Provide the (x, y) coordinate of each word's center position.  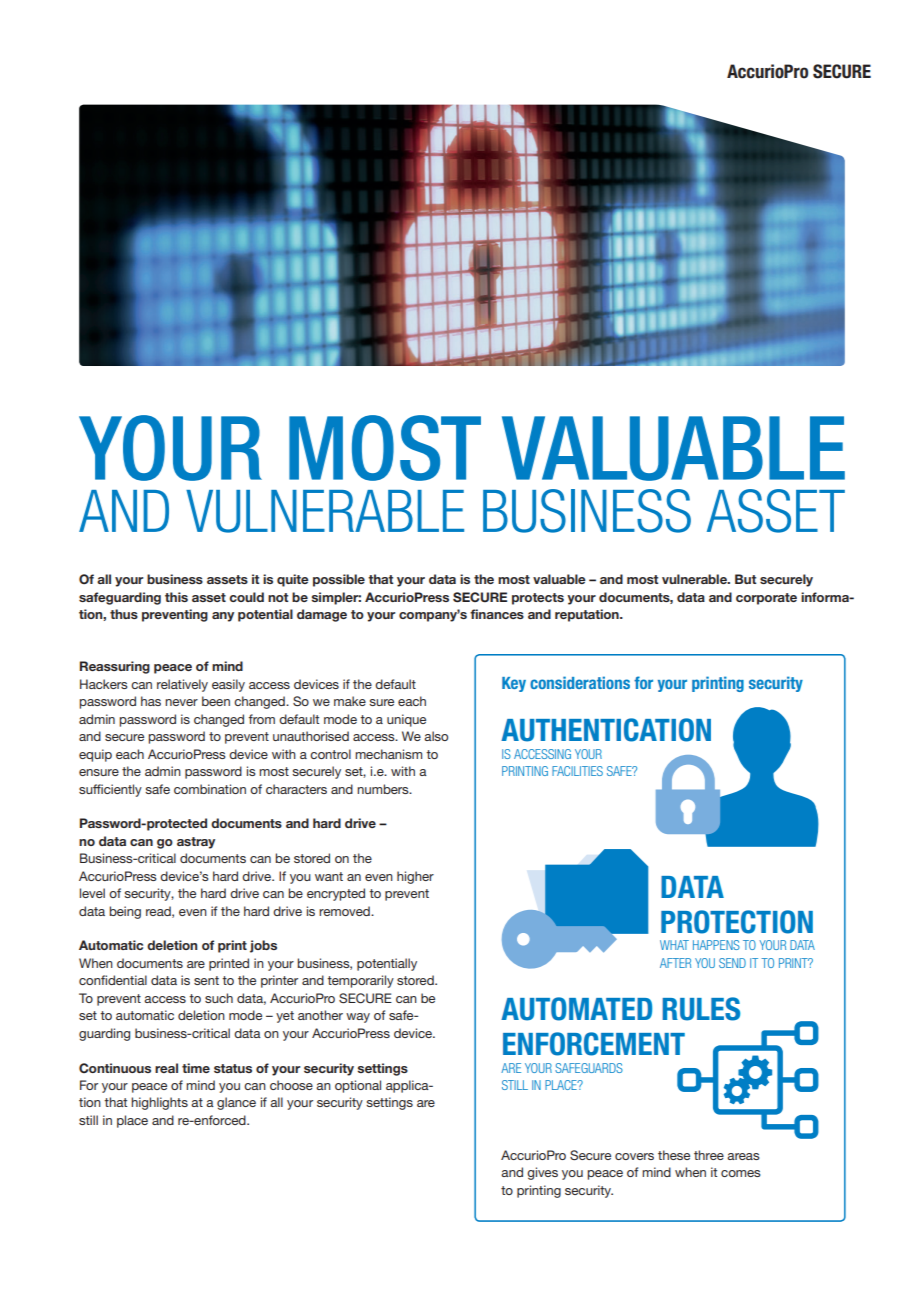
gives (542, 1173)
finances (497, 614)
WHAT (674, 945)
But (746, 579)
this (176, 597)
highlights (159, 1103)
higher (415, 877)
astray (196, 843)
